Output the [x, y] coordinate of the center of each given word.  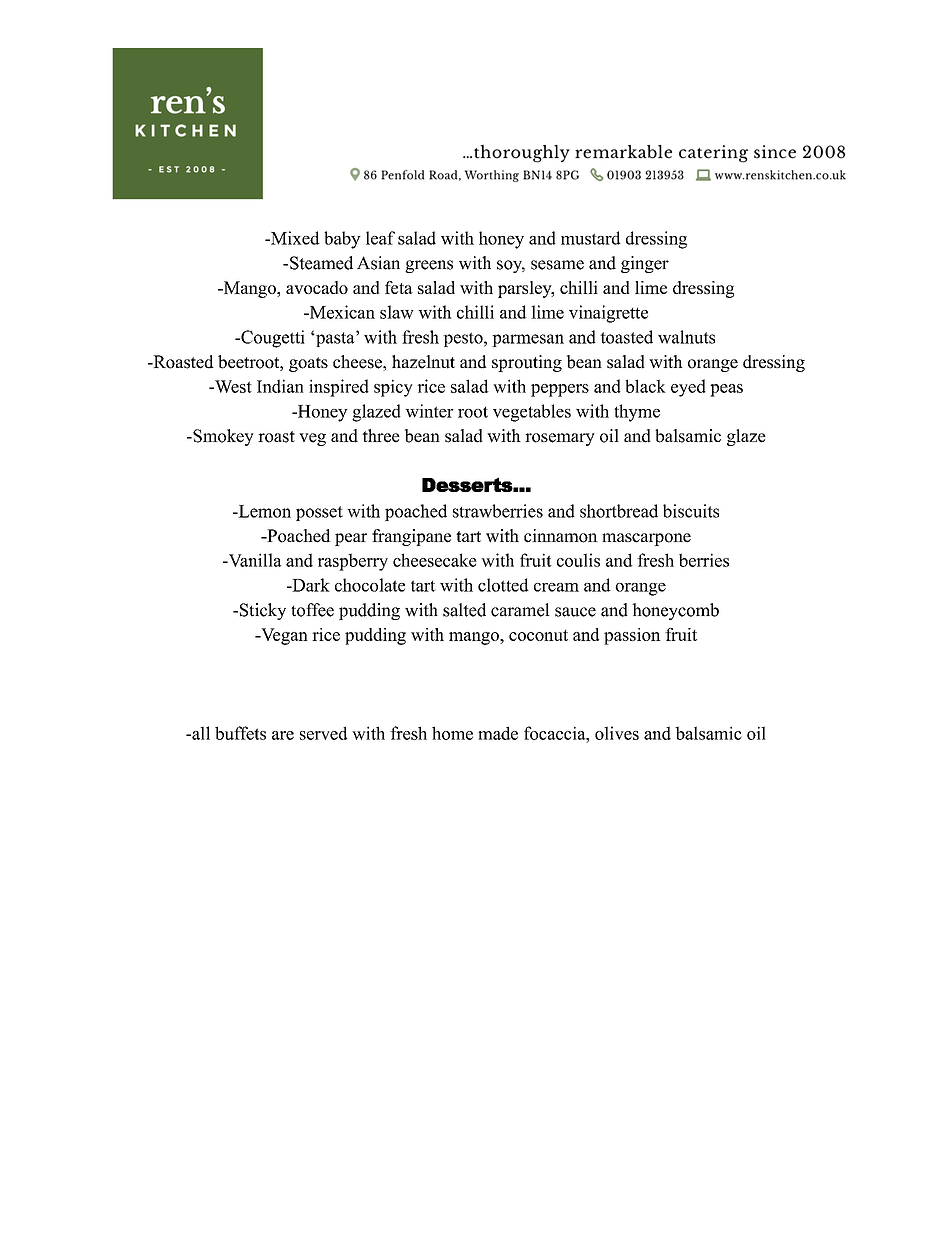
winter [429, 411]
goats [308, 364]
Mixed [294, 238]
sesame [557, 265]
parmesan [528, 340]
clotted [503, 585]
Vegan [283, 636]
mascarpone [646, 539]
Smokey [222, 437]
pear [351, 539]
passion [632, 636]
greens [429, 266]
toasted [626, 337]
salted [464, 610]
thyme [637, 413]
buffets [240, 733]
